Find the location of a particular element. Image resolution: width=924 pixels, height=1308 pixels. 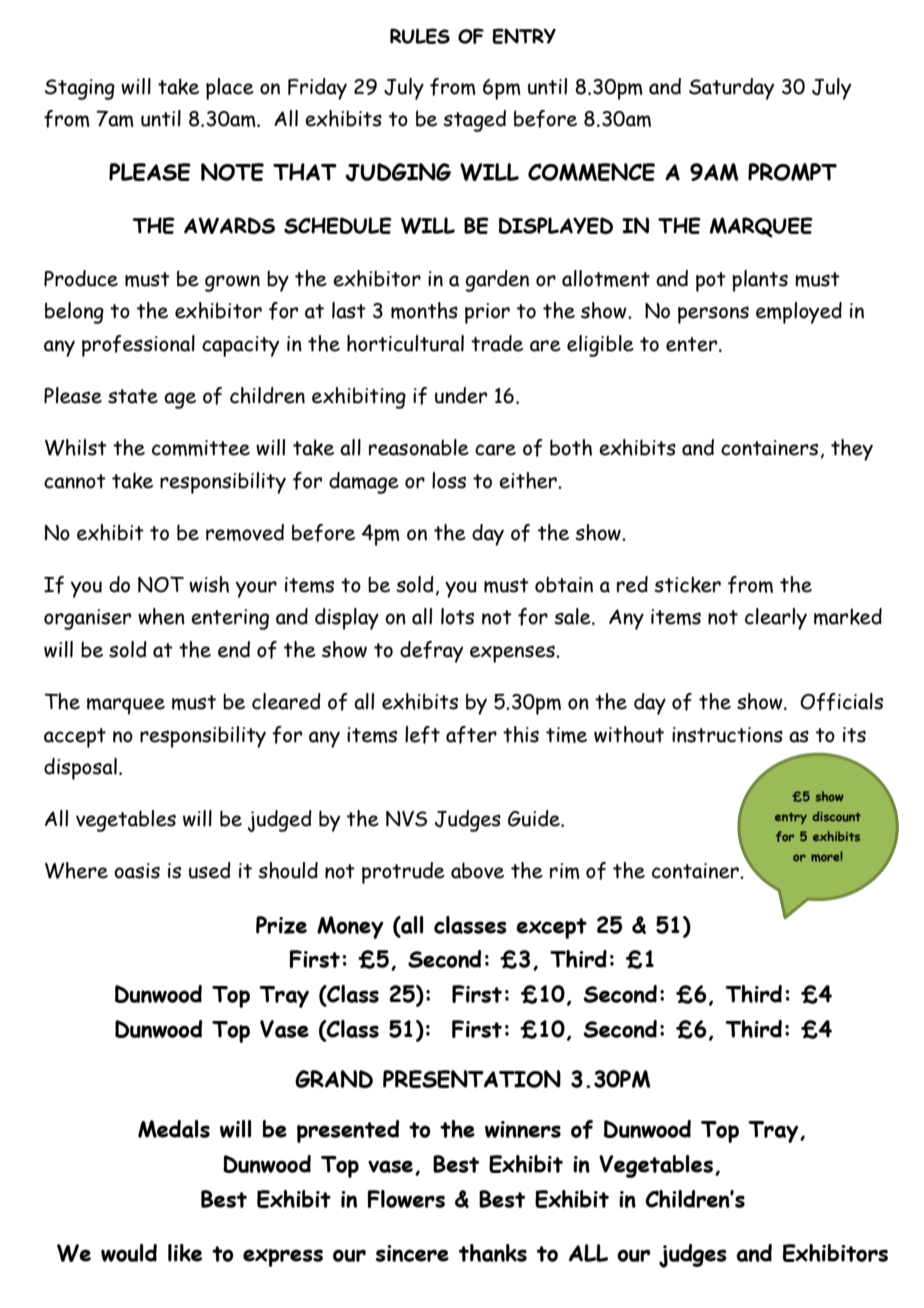

discount is located at coordinates (836, 816).
